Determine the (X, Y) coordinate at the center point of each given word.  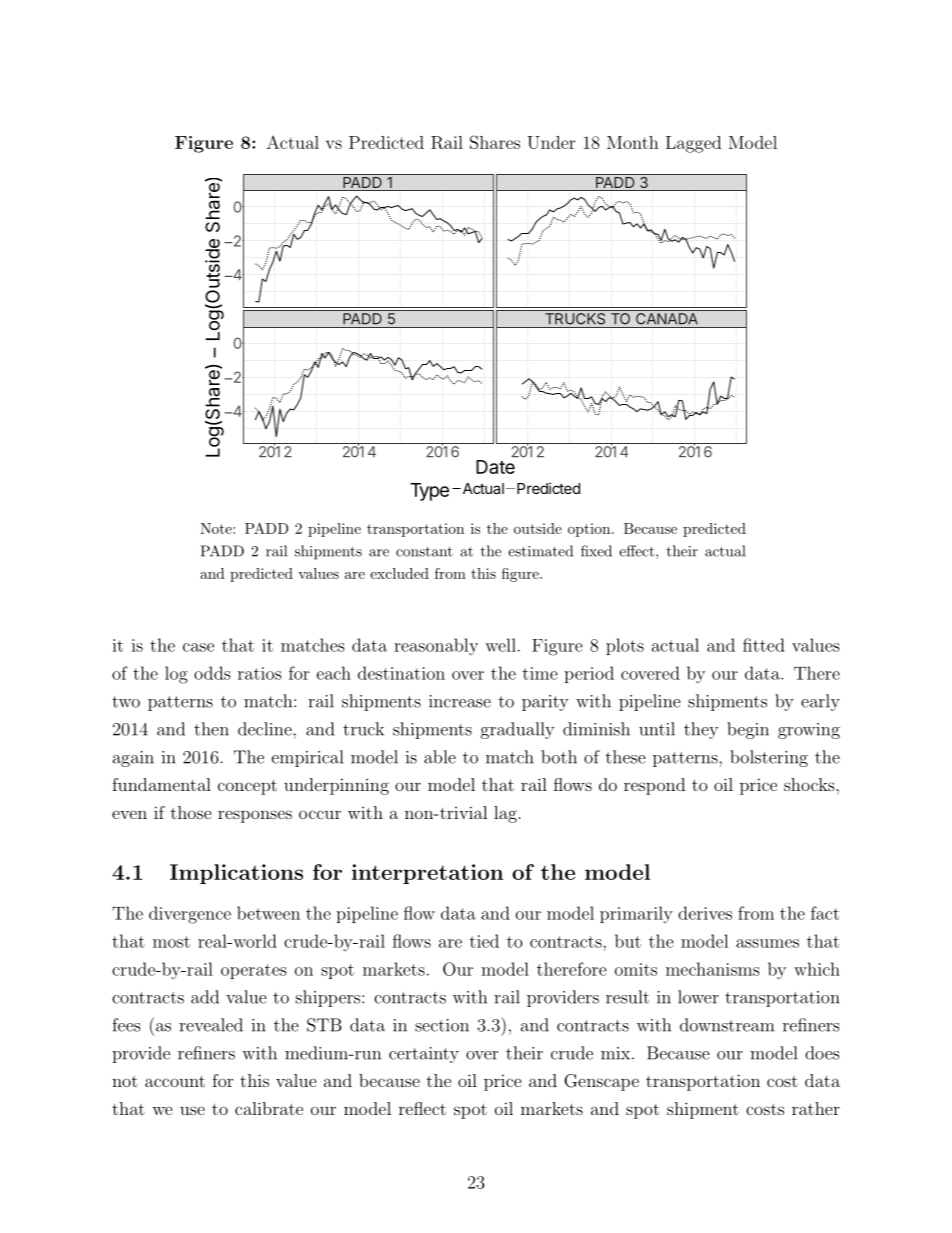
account (175, 1081)
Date (495, 467)
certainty (424, 1055)
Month (633, 142)
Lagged (693, 144)
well (500, 645)
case (198, 647)
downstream (727, 1025)
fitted (764, 645)
